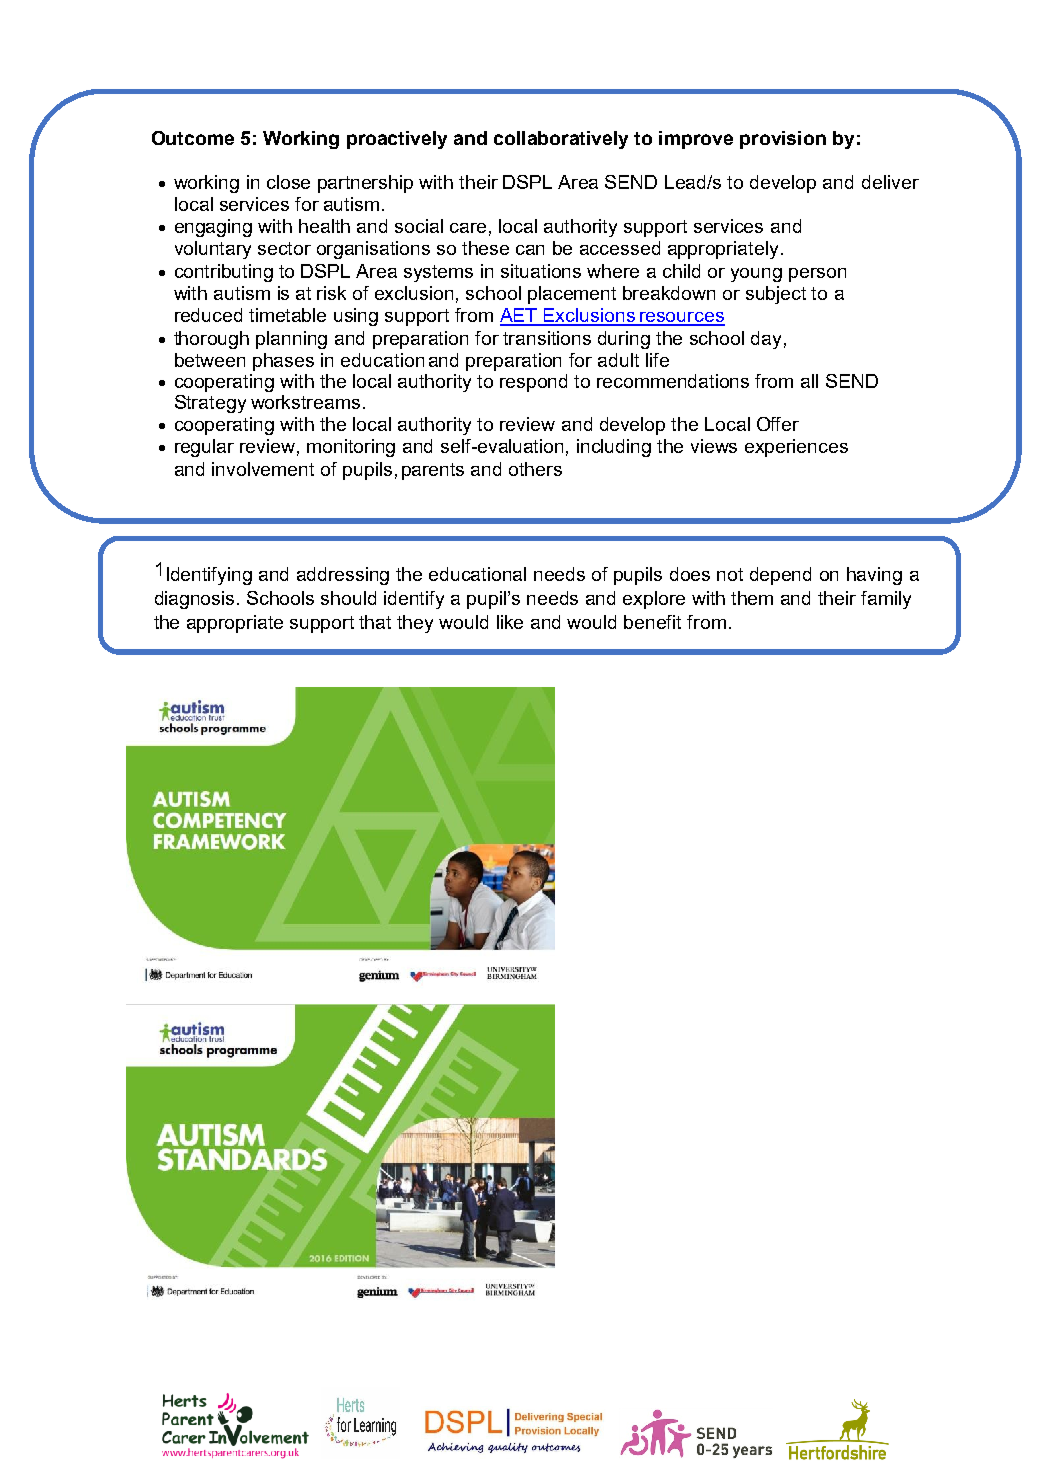 Image resolution: width=1050 pixels, height=1484 pixels. Describe the element at coordinates (783, 140) in the image. I see `provision` at that location.
